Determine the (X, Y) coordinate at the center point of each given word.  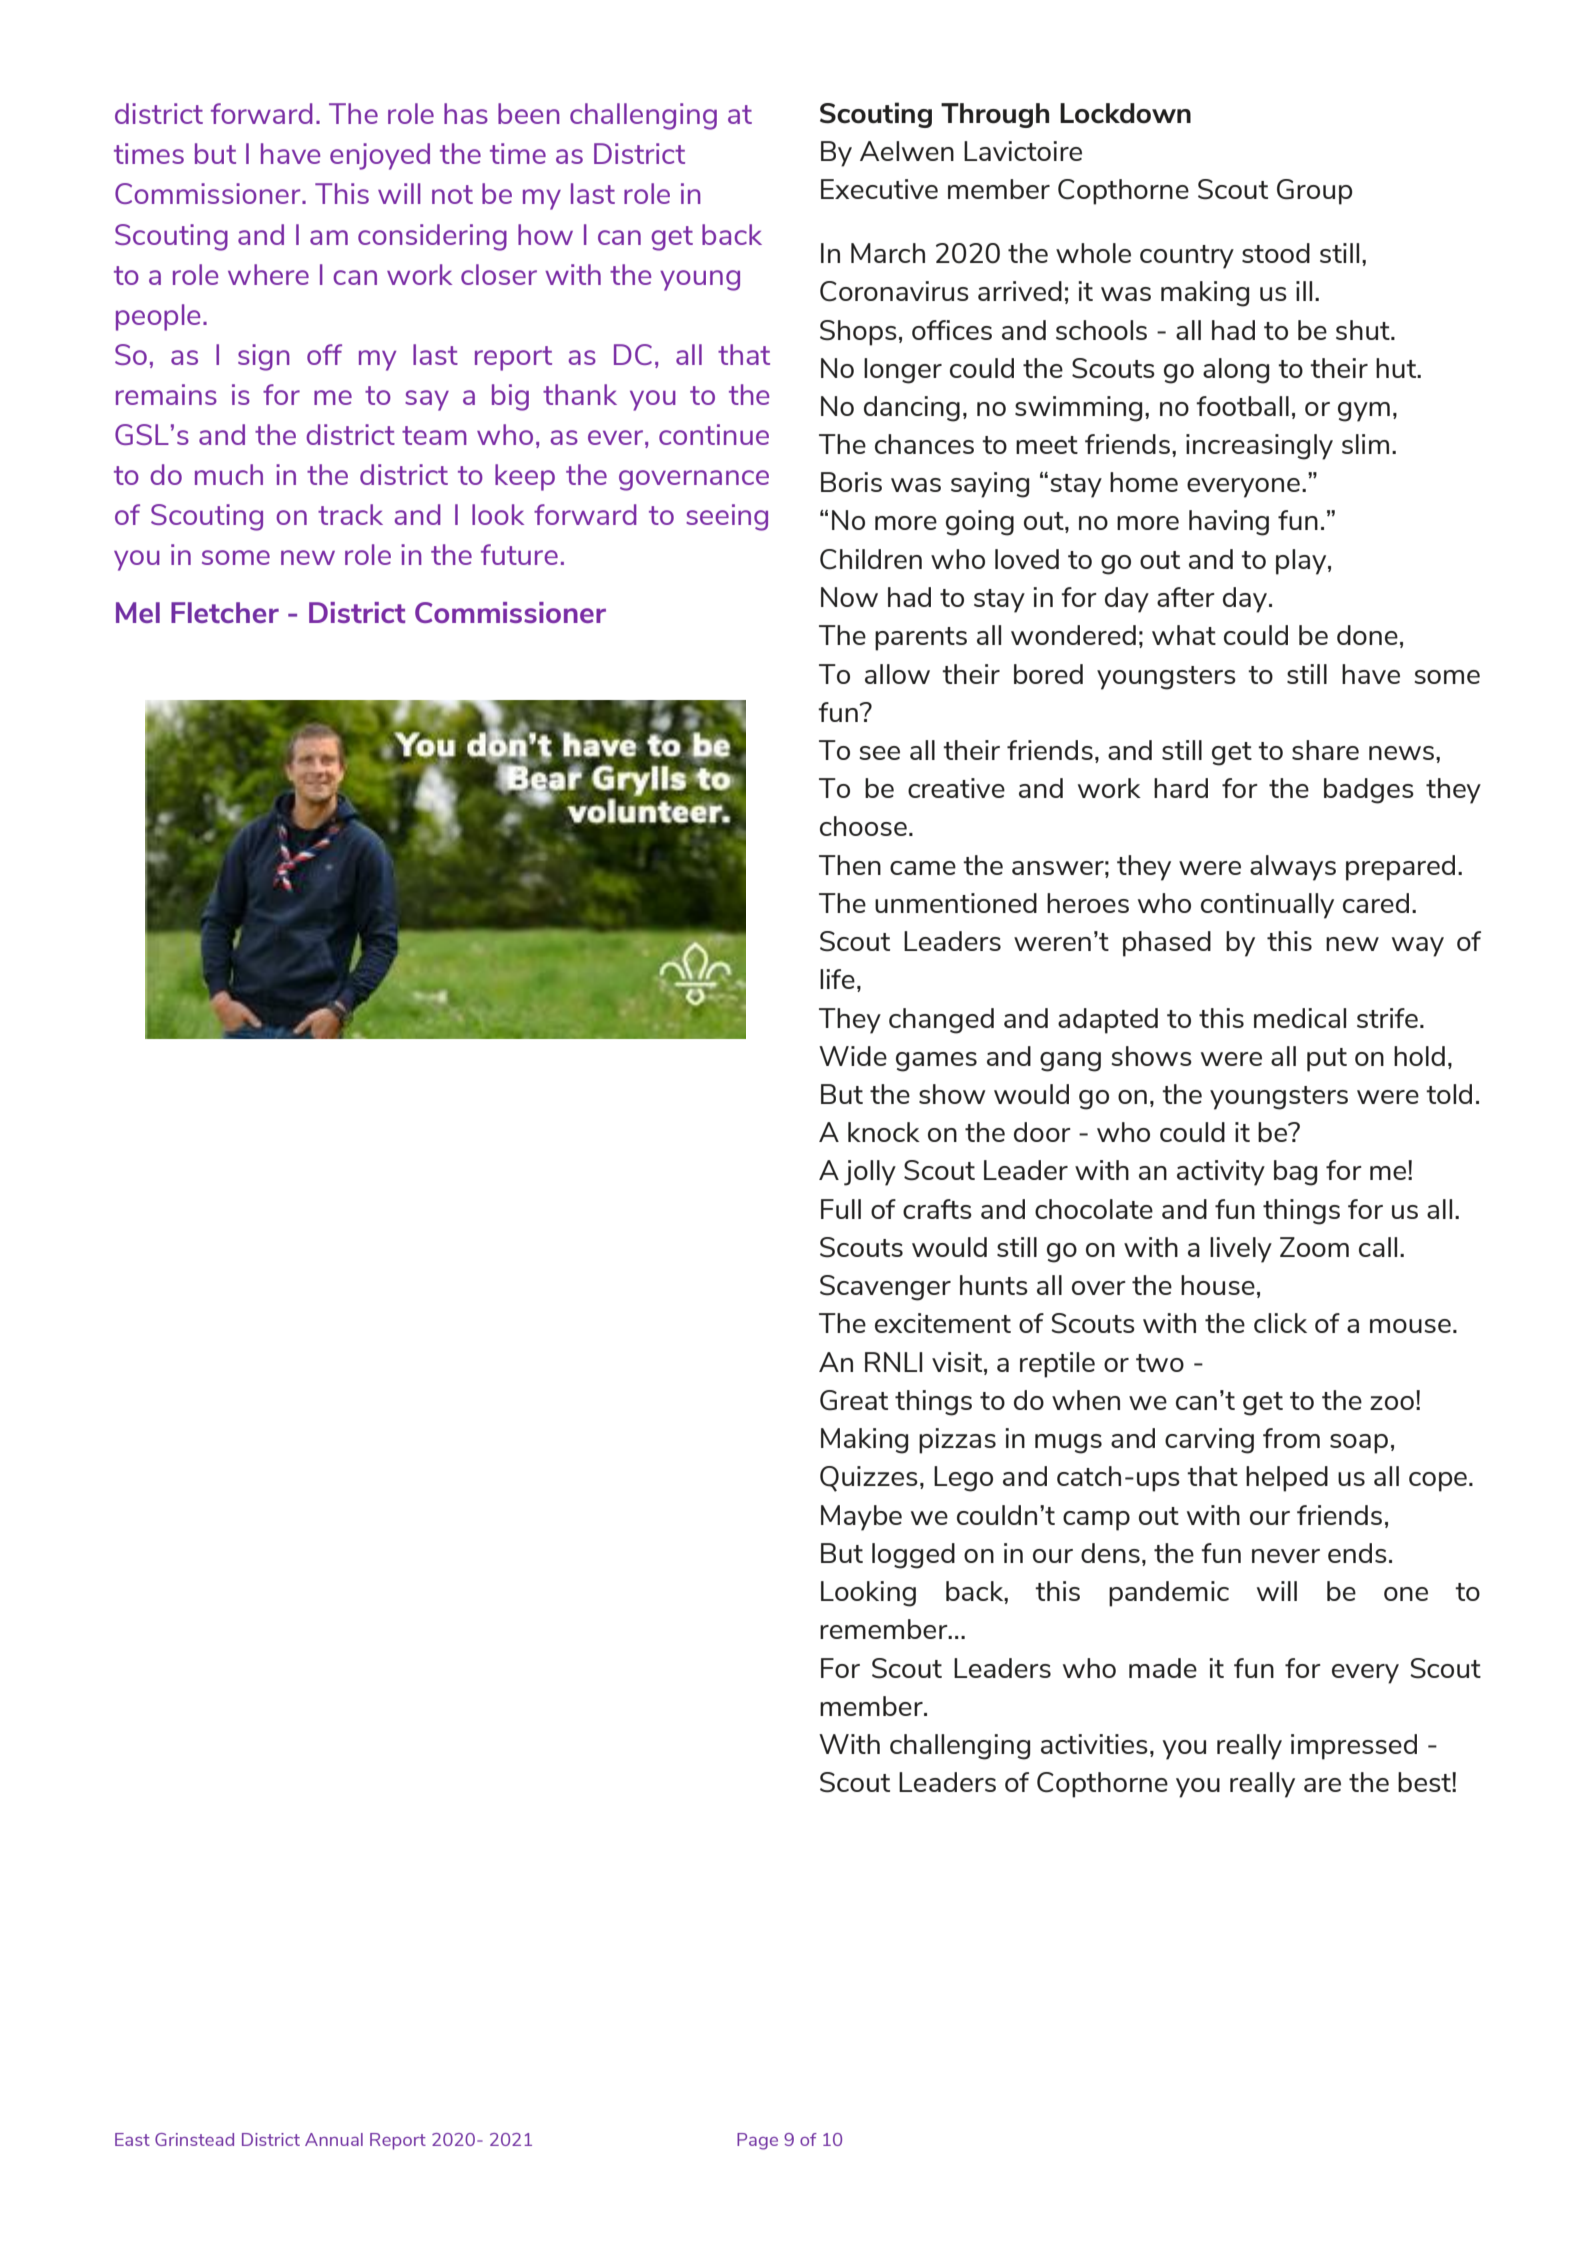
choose (863, 826)
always (1293, 868)
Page (757, 2141)
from (1291, 1438)
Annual (334, 2139)
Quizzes (869, 1479)
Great (854, 1400)
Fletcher (225, 612)
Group (1314, 192)
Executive (879, 189)
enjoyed (380, 156)
